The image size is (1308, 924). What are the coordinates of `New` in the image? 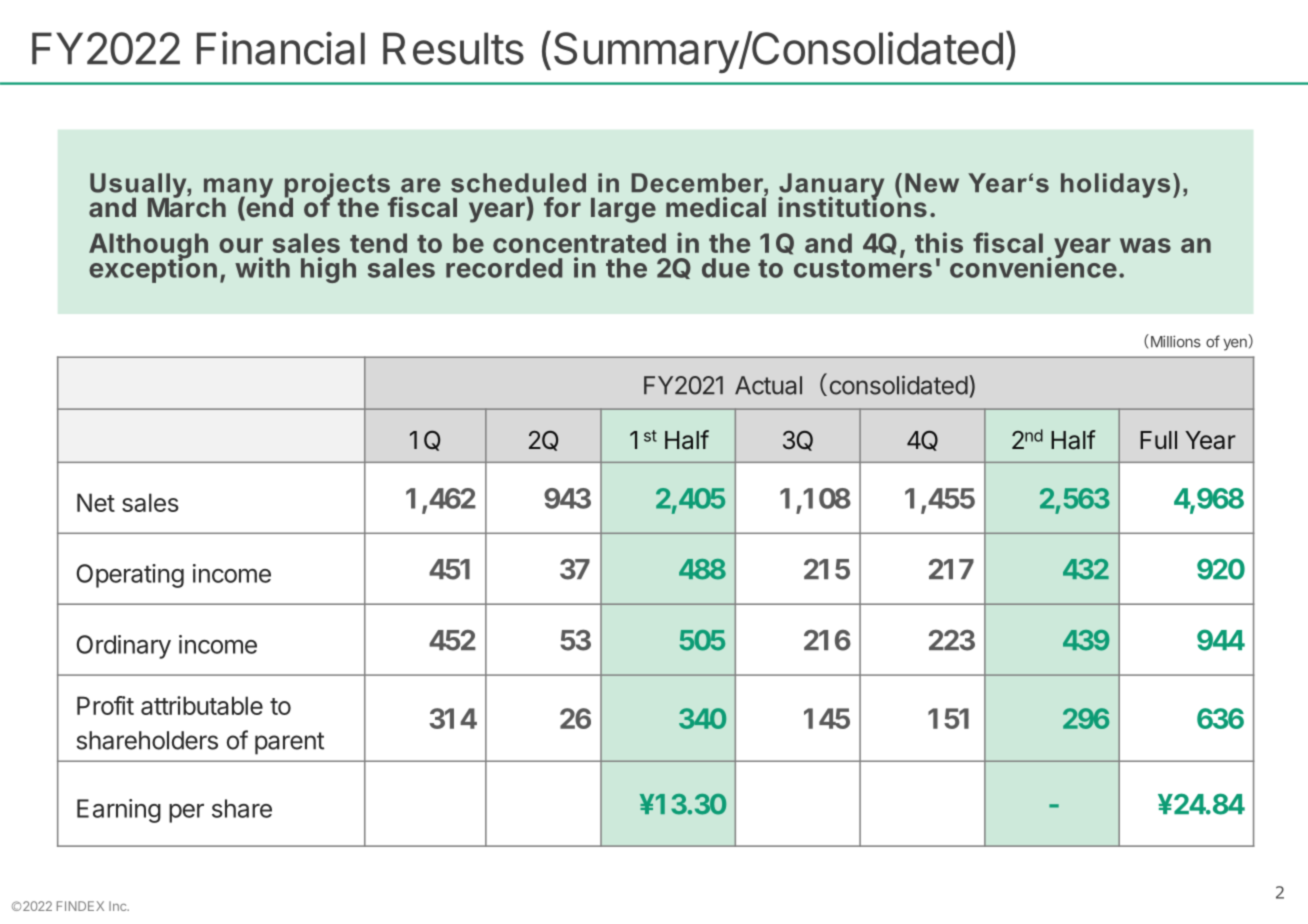 It's located at (932, 183).
